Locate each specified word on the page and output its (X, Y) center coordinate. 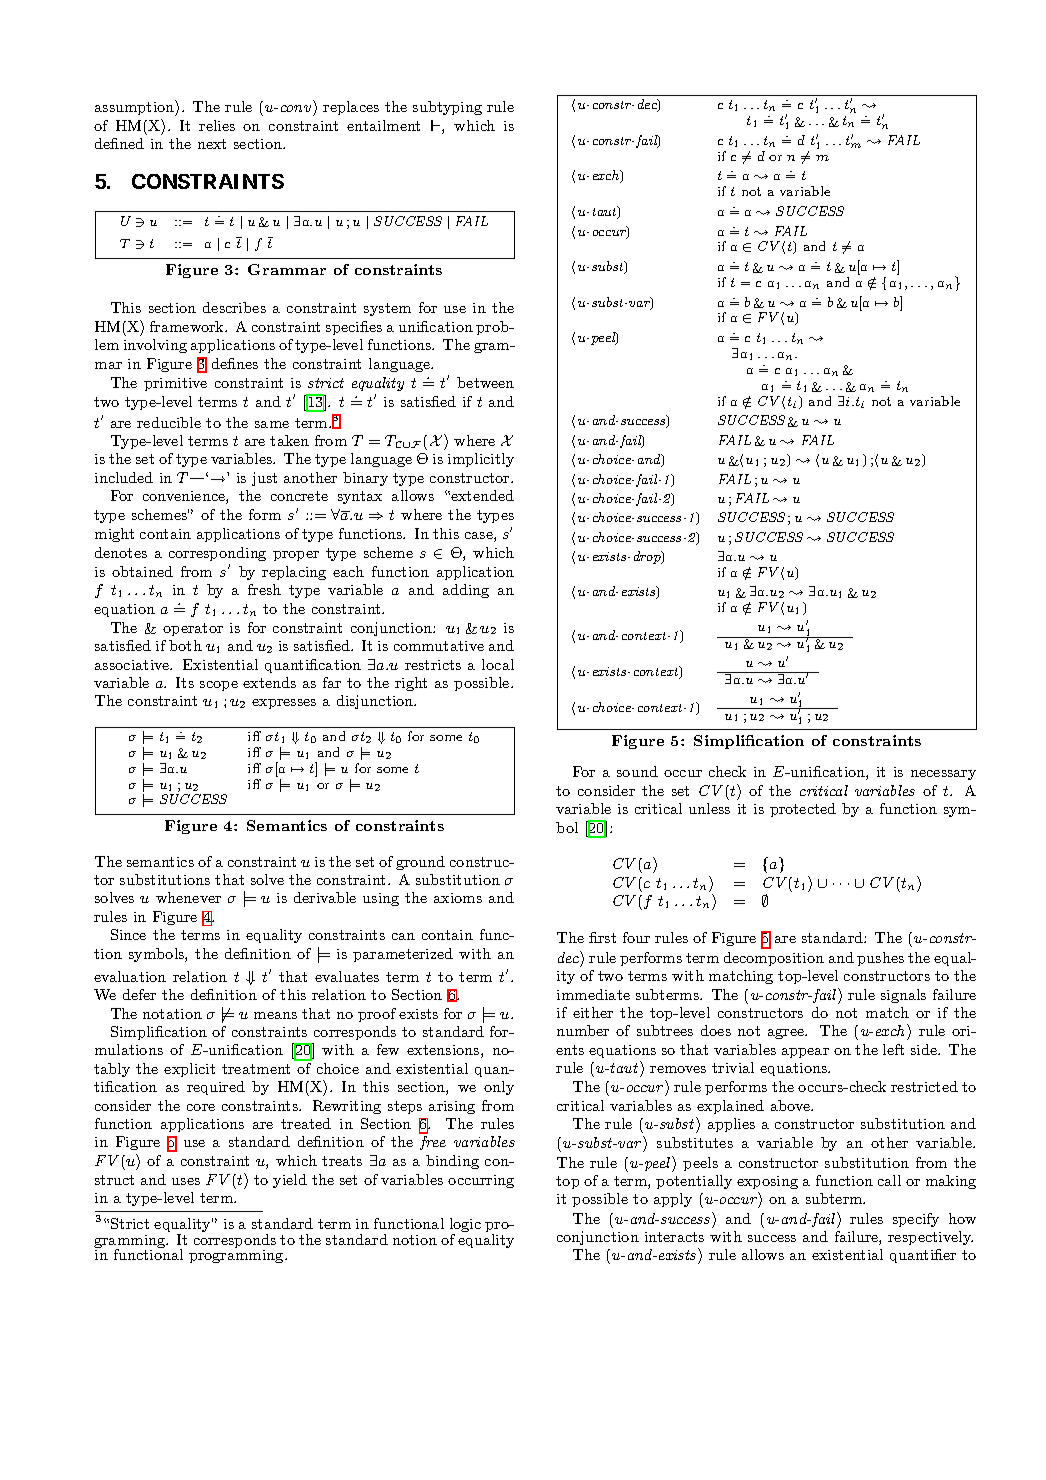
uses (186, 1181)
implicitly (481, 460)
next (212, 144)
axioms (458, 898)
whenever (188, 897)
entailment (383, 125)
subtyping (447, 108)
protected (803, 810)
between (485, 382)
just (264, 479)
